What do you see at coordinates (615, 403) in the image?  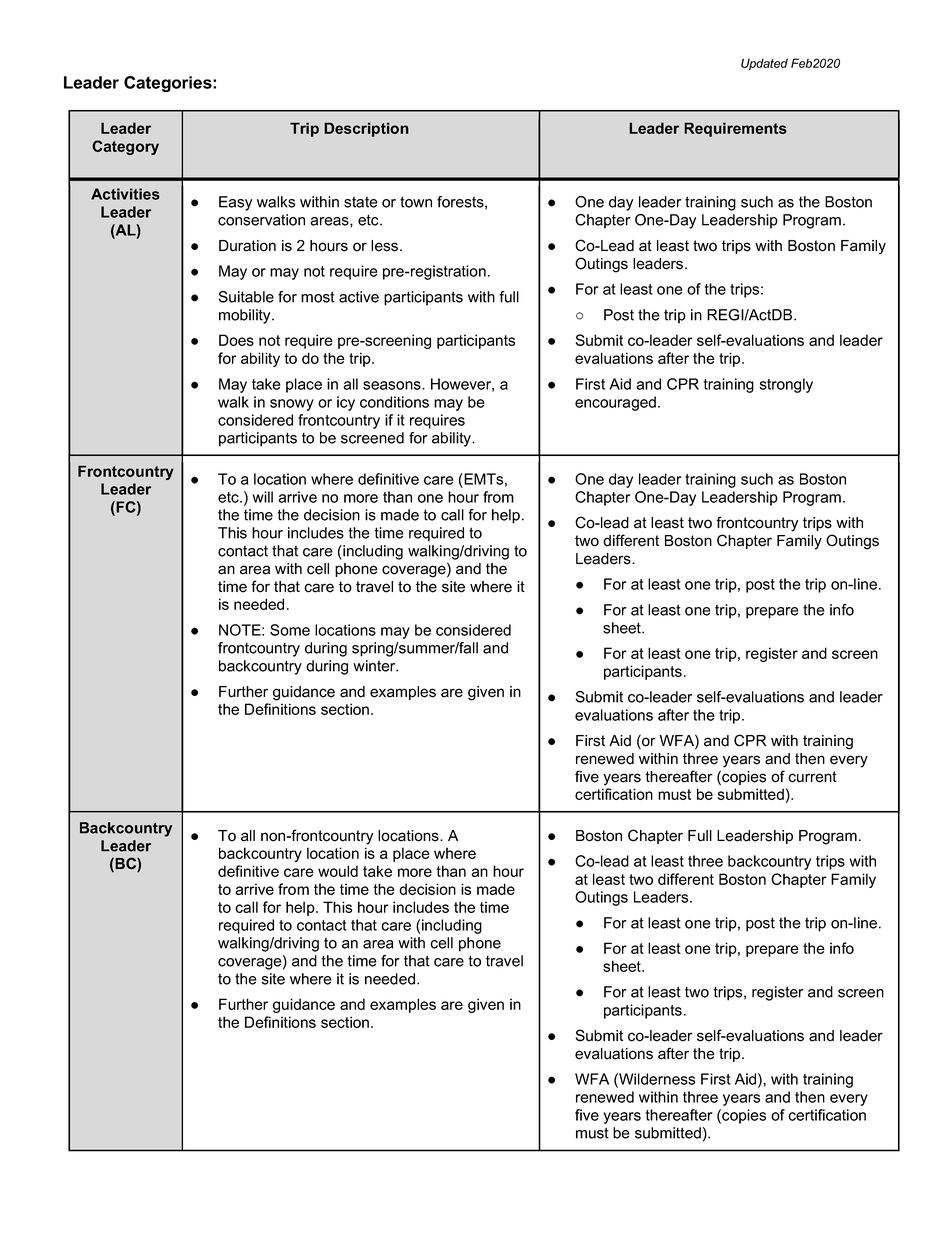 I see `encouraged` at bounding box center [615, 403].
